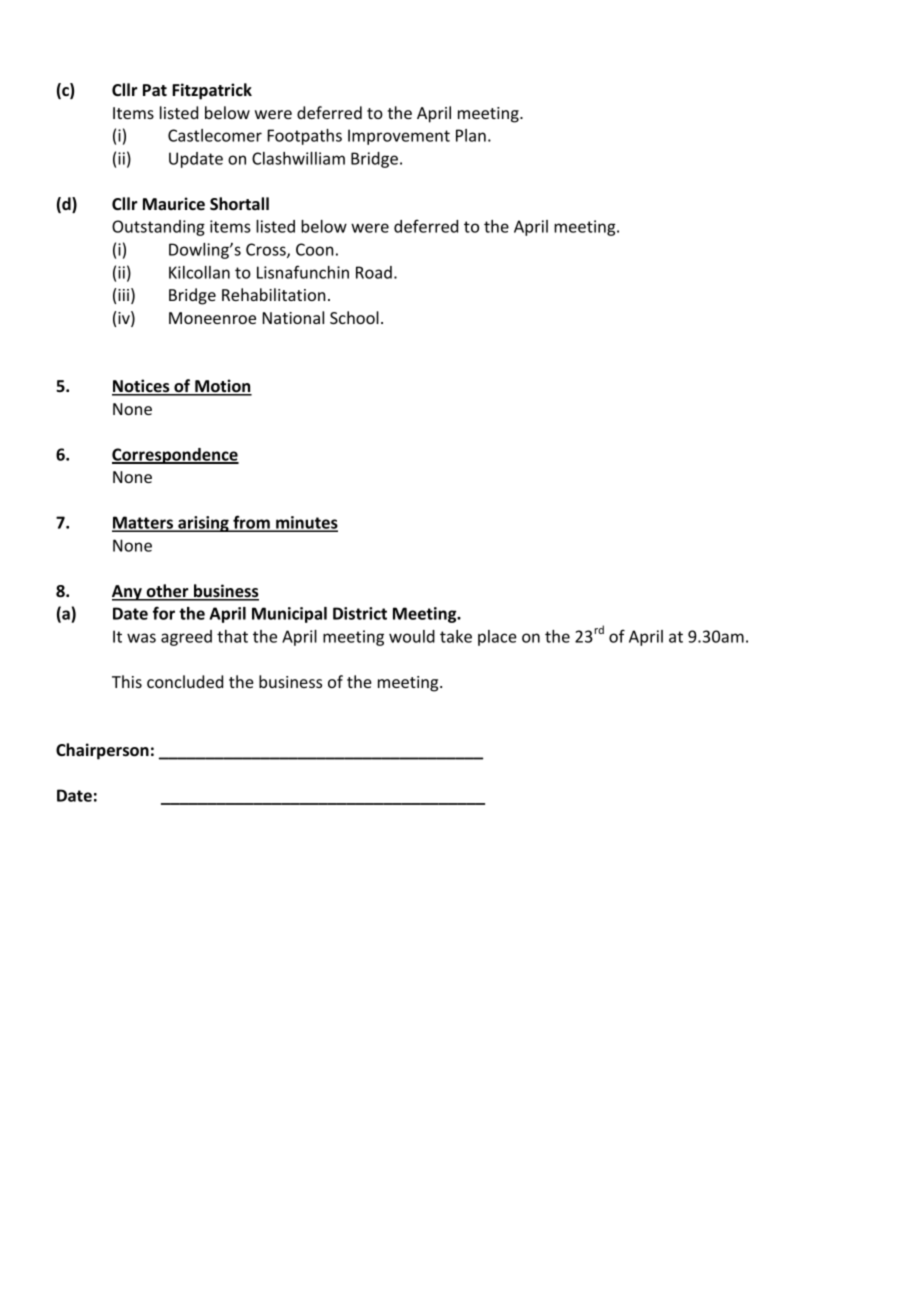 The height and width of the document is (1308, 924). Describe the element at coordinates (212, 91) in the document. I see `Fitzpatrick` at that location.
